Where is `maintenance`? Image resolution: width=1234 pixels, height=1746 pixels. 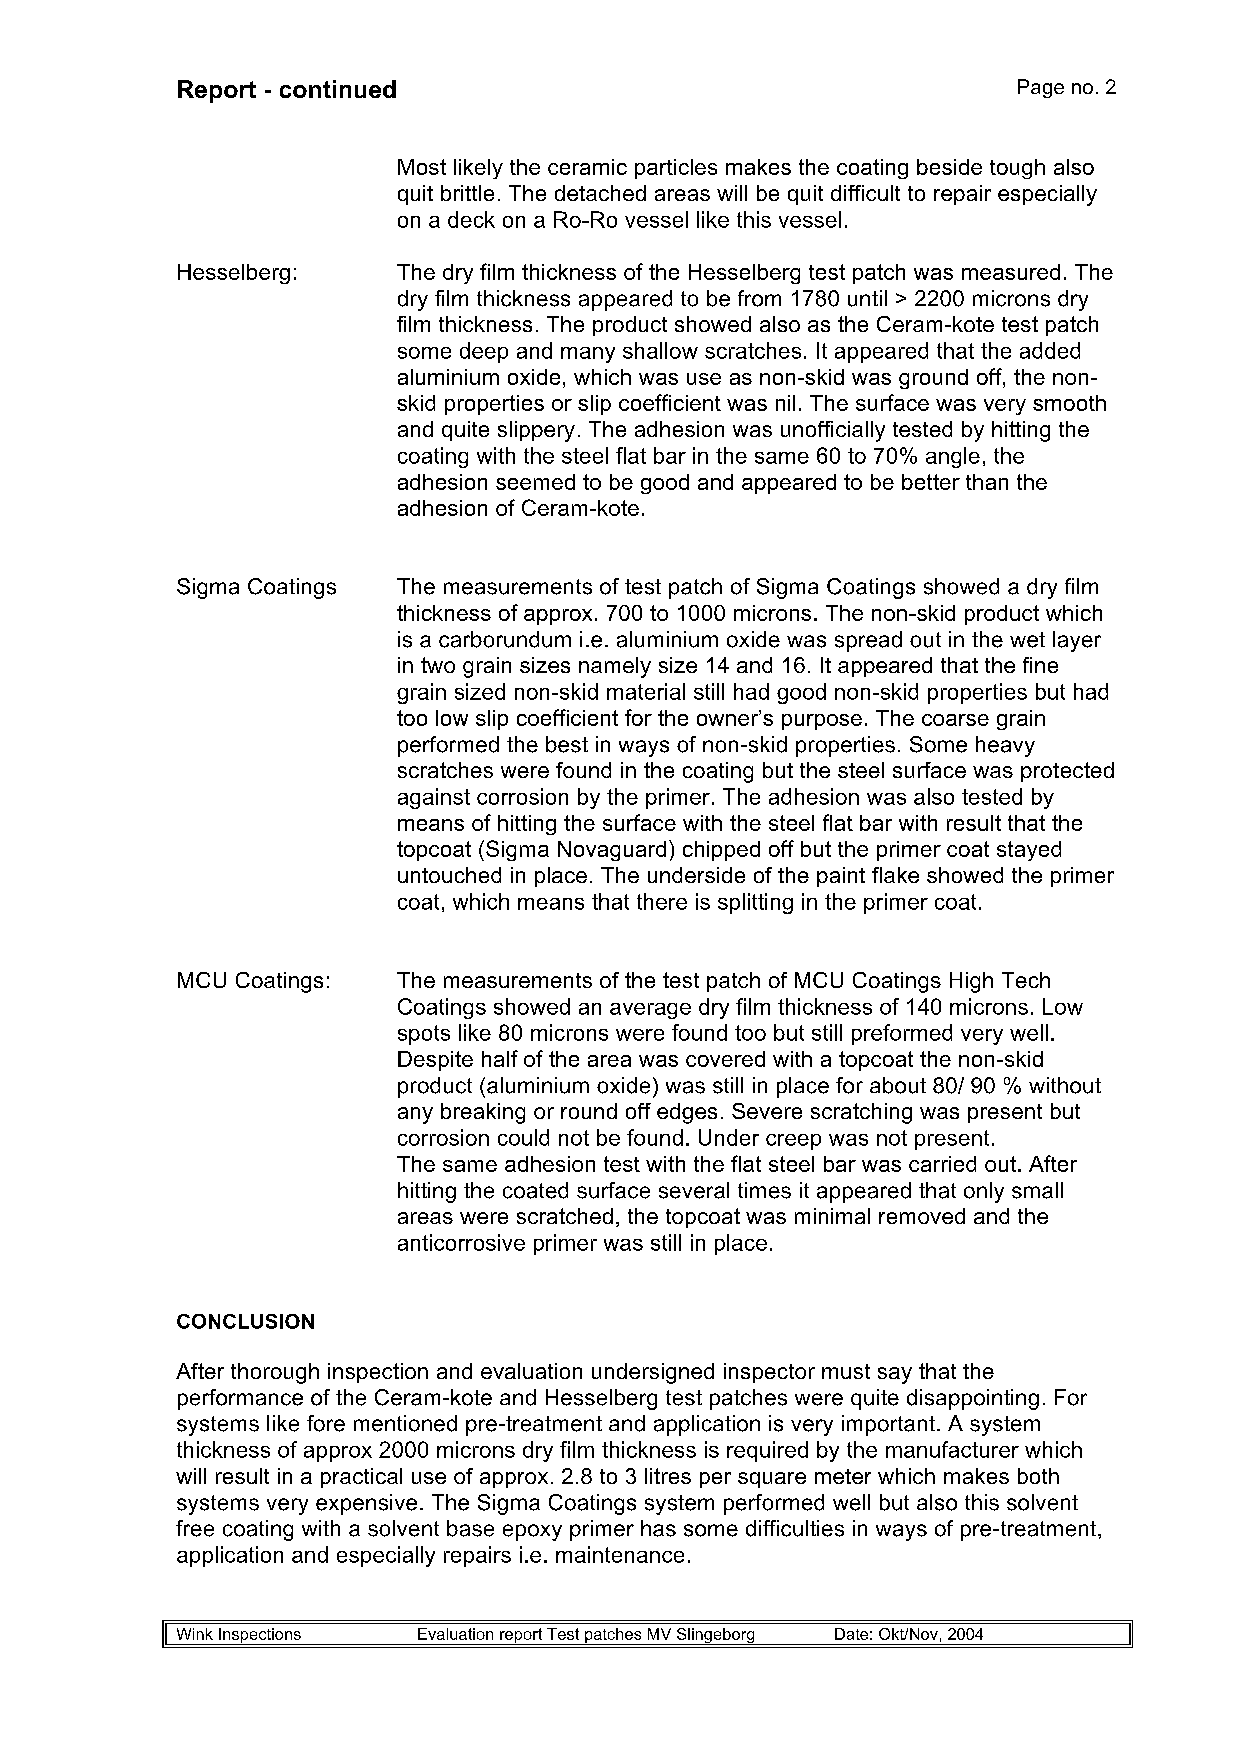 maintenance is located at coordinates (620, 1554).
